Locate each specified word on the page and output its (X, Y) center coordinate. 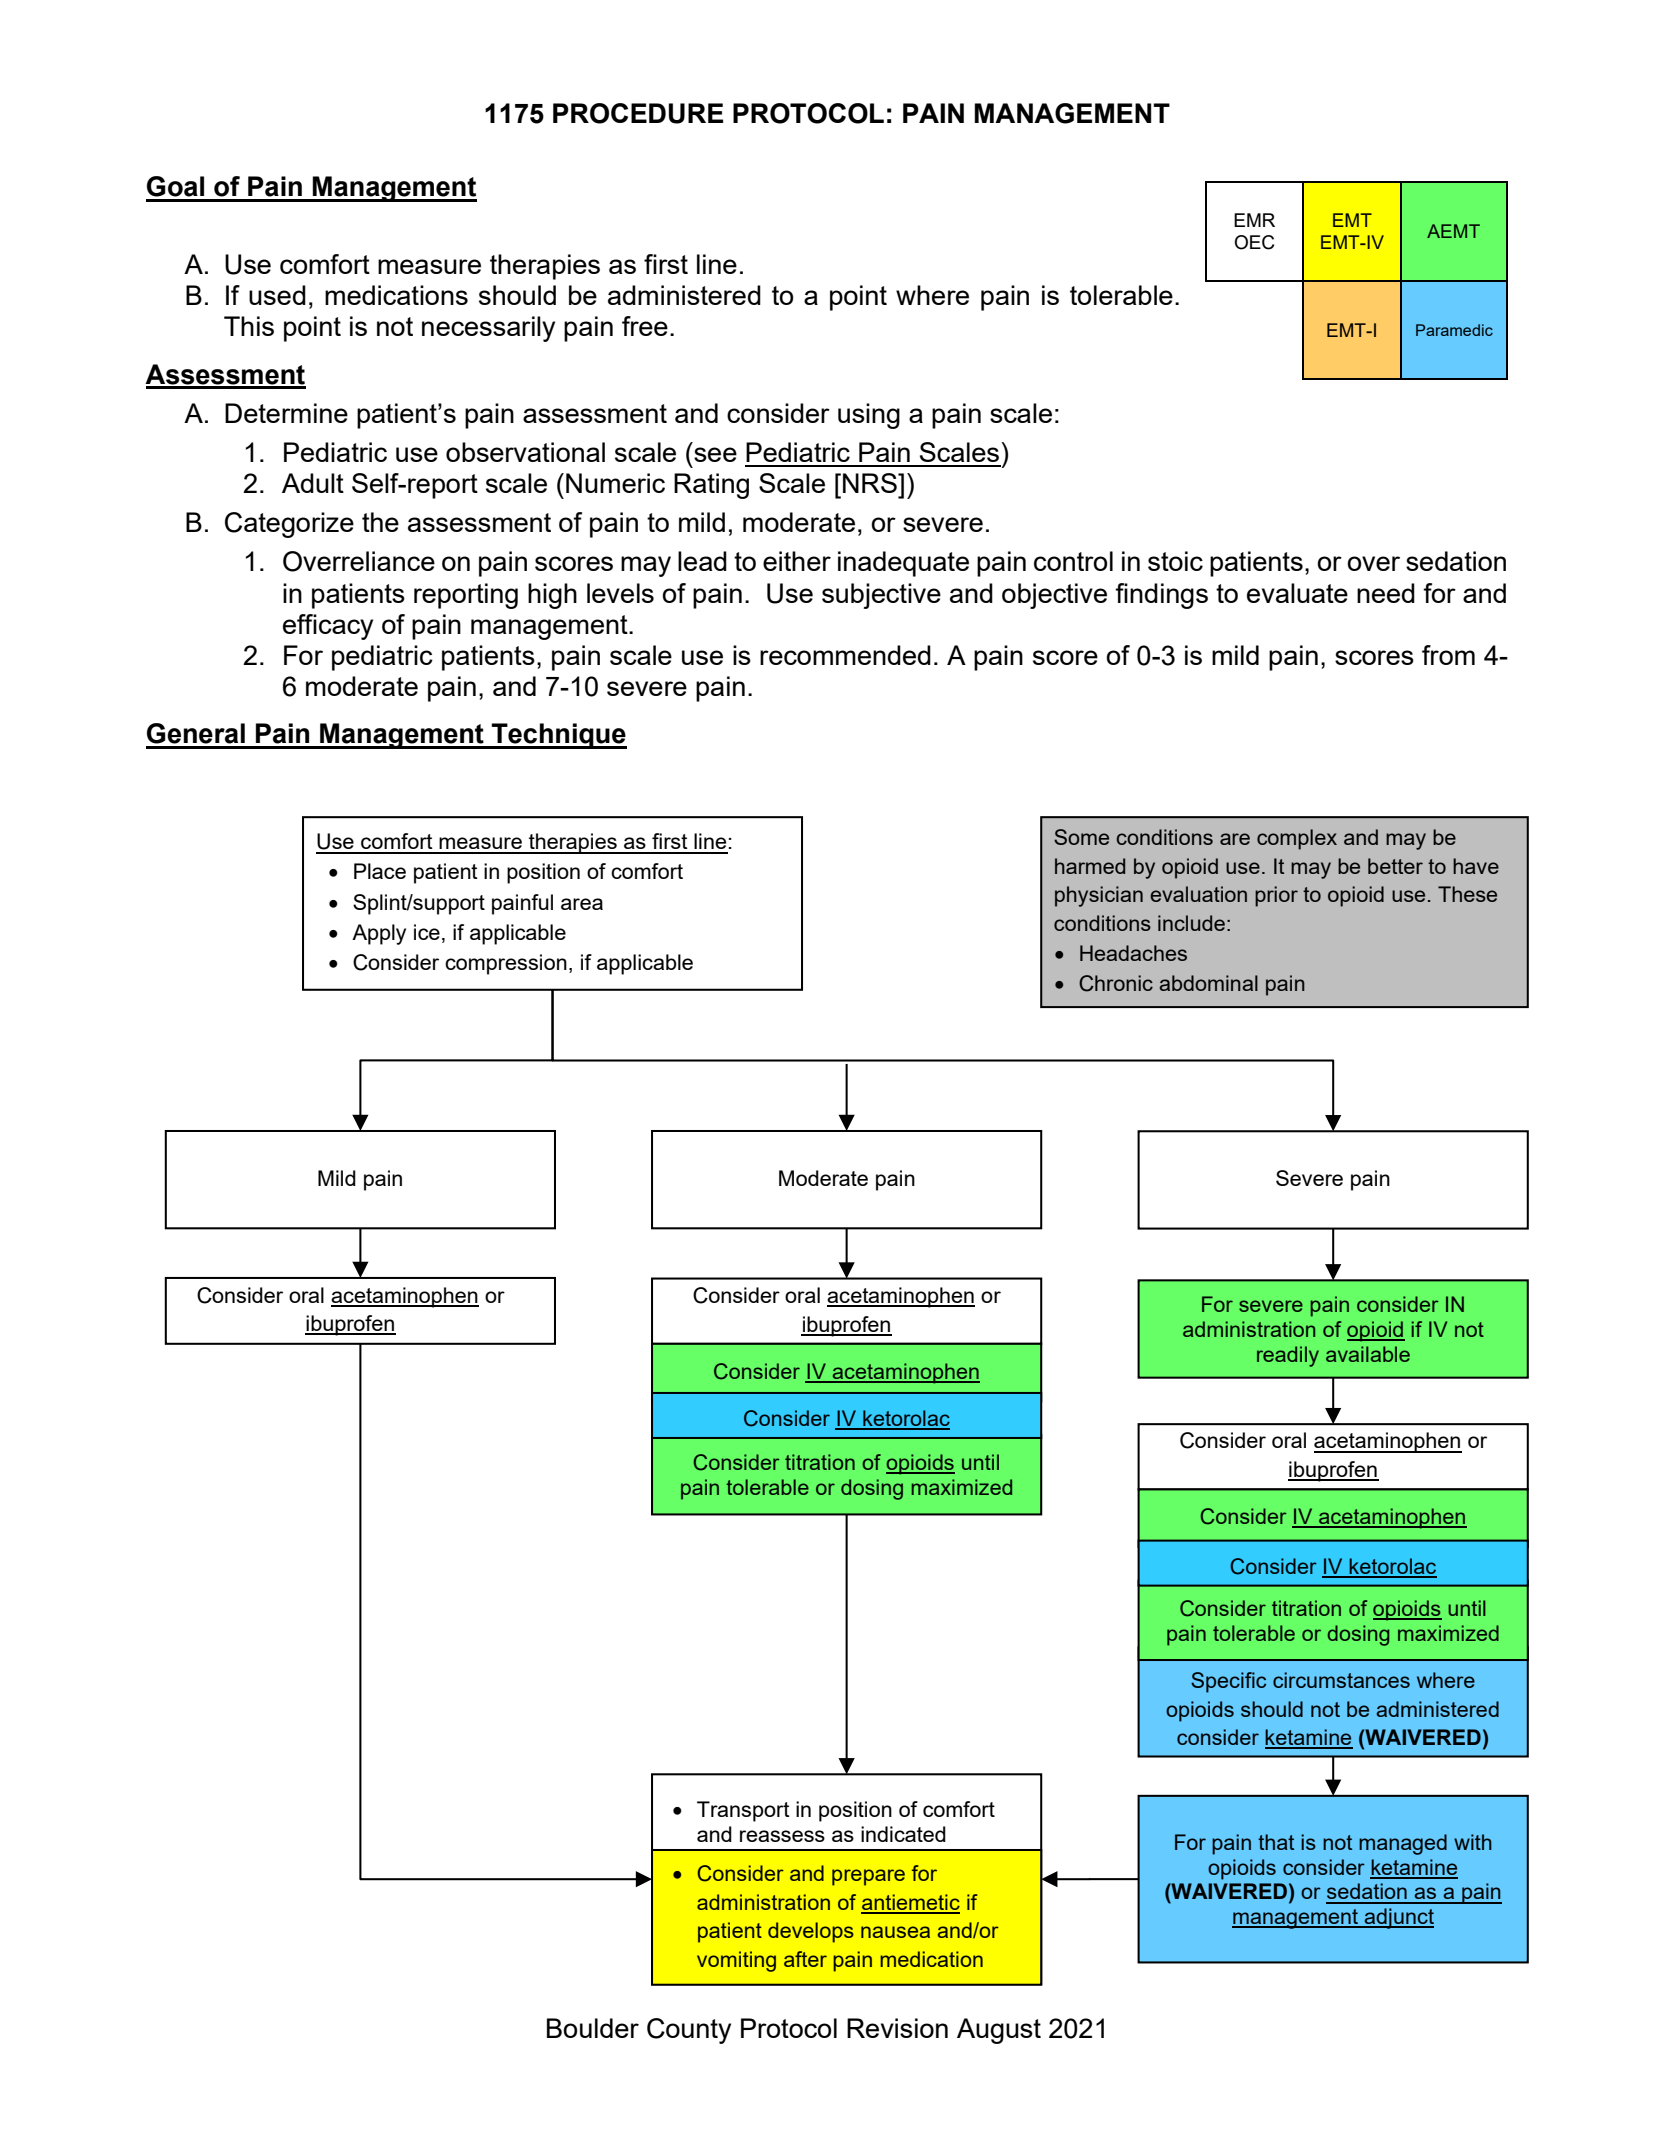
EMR (1254, 220)
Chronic (1116, 983)
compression (506, 964)
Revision (897, 2028)
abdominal (1208, 983)
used (277, 295)
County (689, 2031)
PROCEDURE (638, 113)
